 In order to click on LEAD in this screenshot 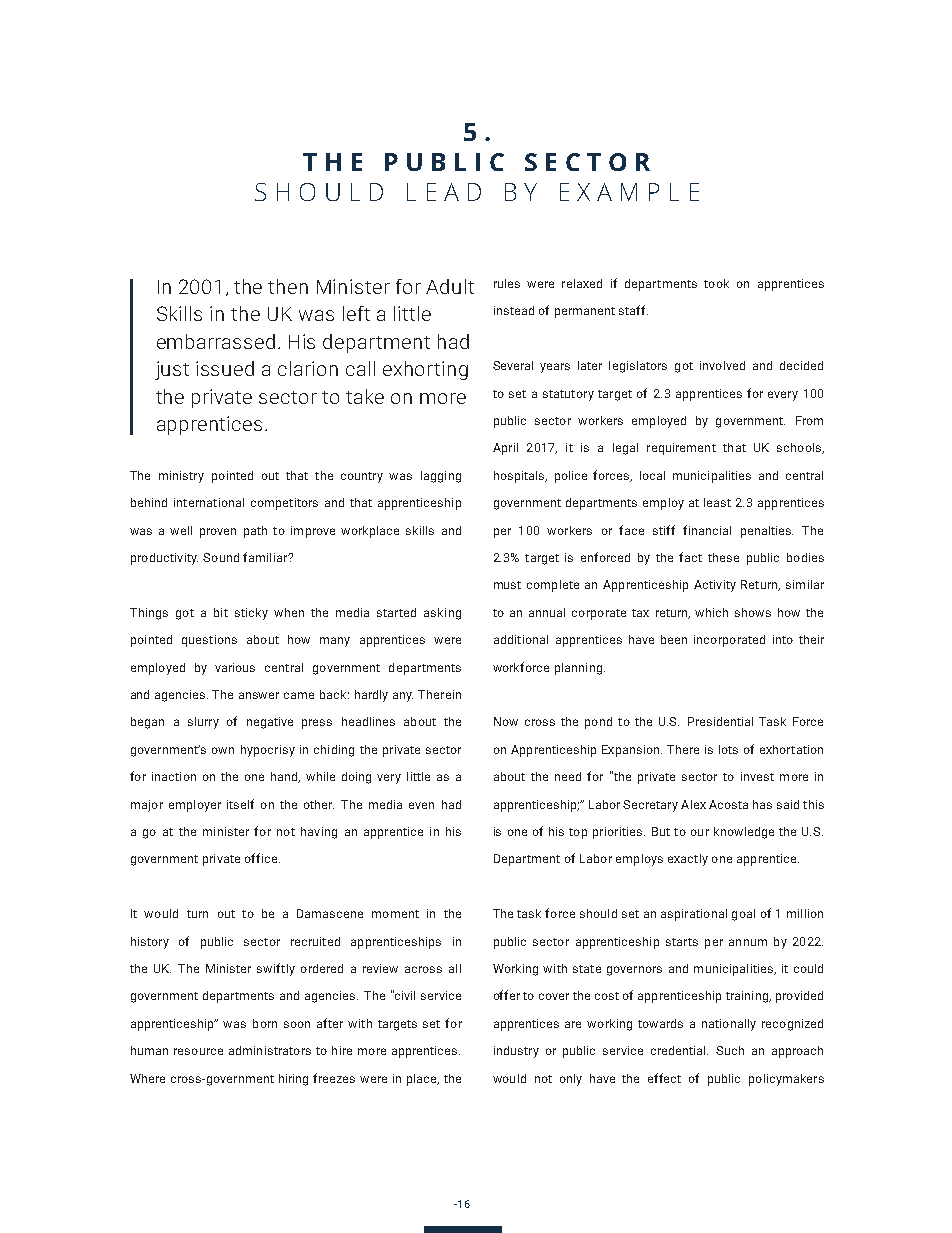, I will do `click(444, 192)`.
